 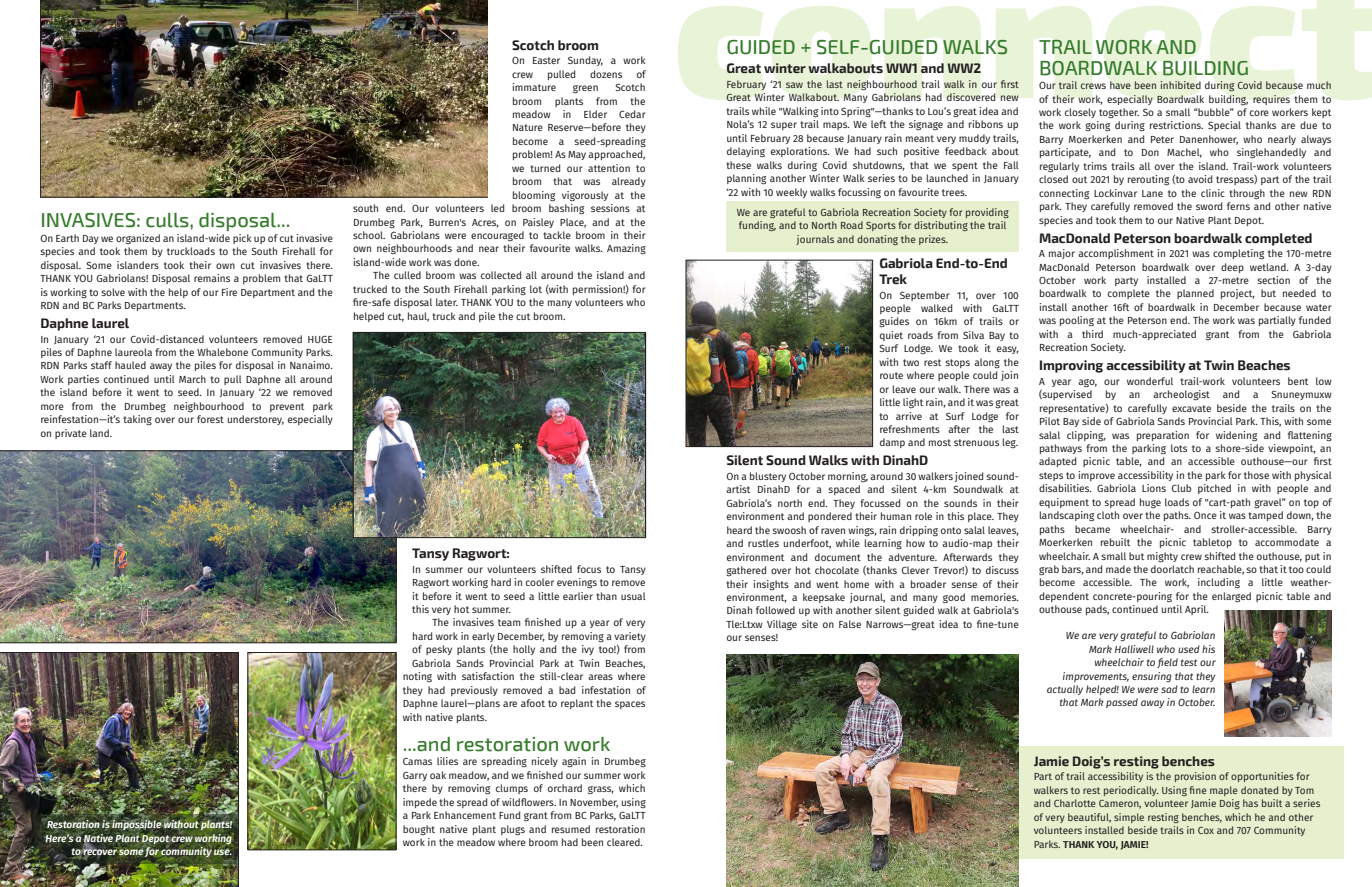 I want to click on lots, so click(x=1179, y=448).
